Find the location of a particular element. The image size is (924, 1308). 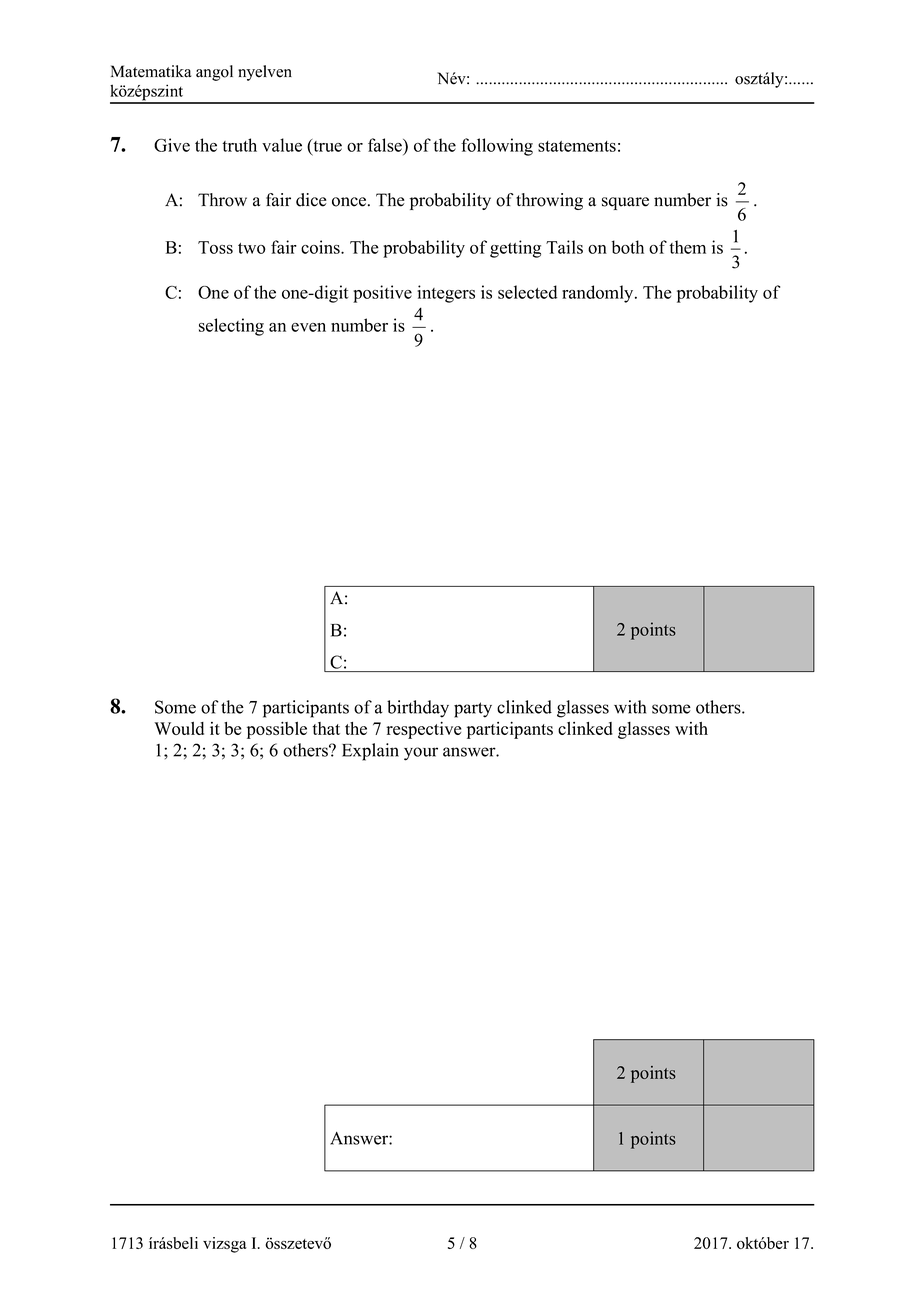

randomly is located at coordinates (599, 294).
